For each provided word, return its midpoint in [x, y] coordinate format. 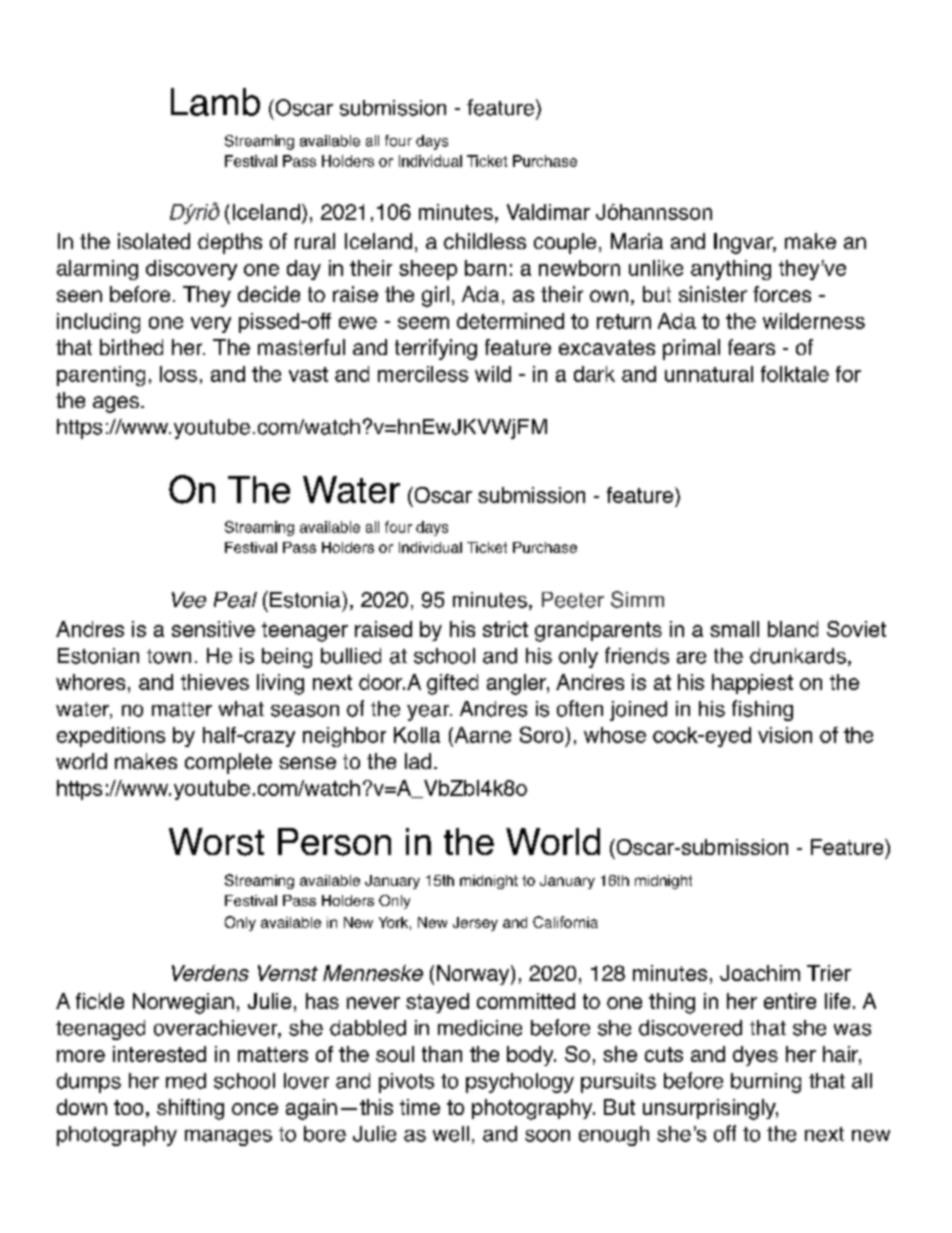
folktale [795, 374]
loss [178, 374]
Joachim [760, 973]
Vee [189, 600]
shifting [190, 1109]
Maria [637, 241]
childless [485, 241]
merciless [423, 374]
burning [766, 1083]
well [451, 1134]
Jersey [475, 924]
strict [505, 629]
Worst [216, 842]
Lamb [215, 102]
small [734, 629]
